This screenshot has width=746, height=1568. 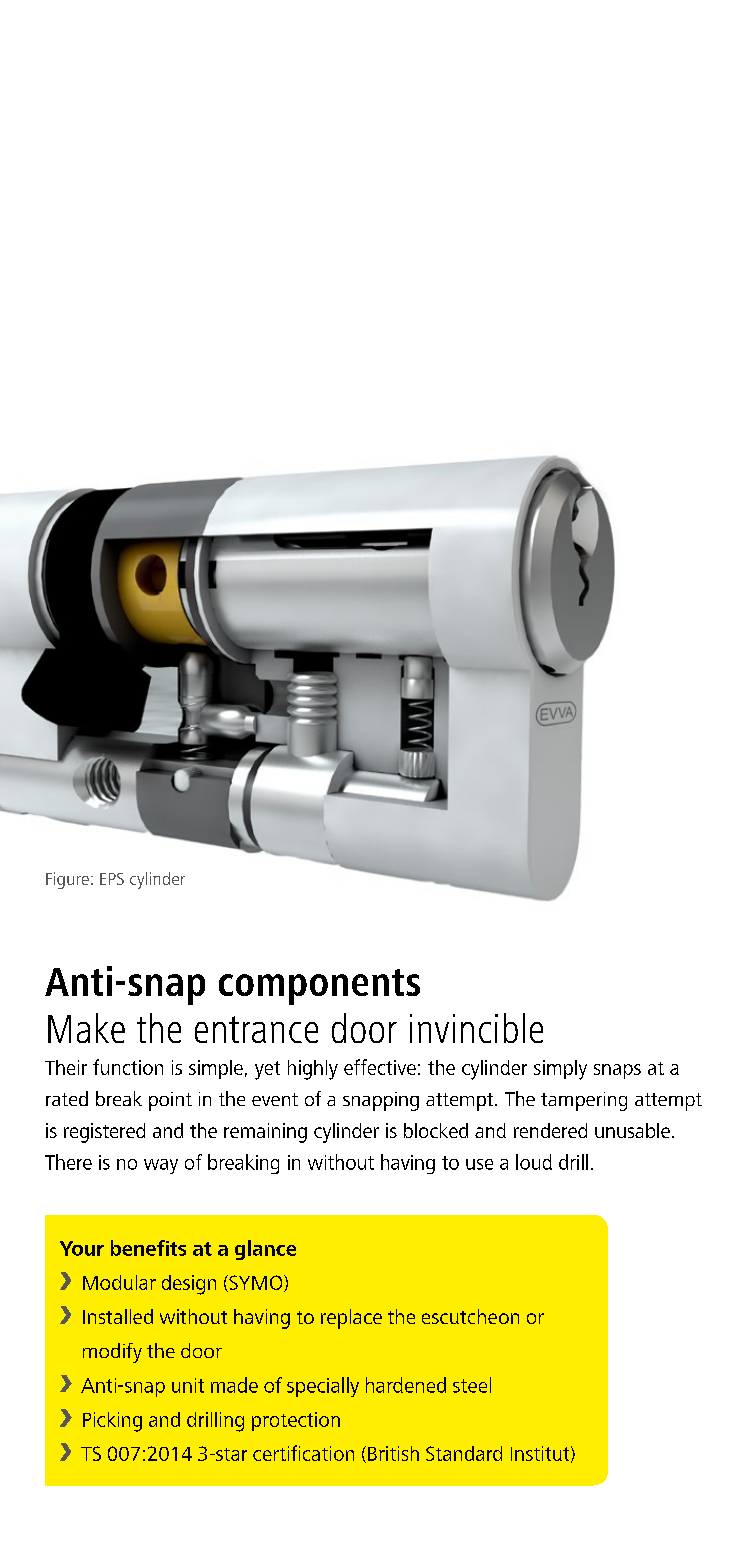 I want to click on components, so click(x=319, y=987).
